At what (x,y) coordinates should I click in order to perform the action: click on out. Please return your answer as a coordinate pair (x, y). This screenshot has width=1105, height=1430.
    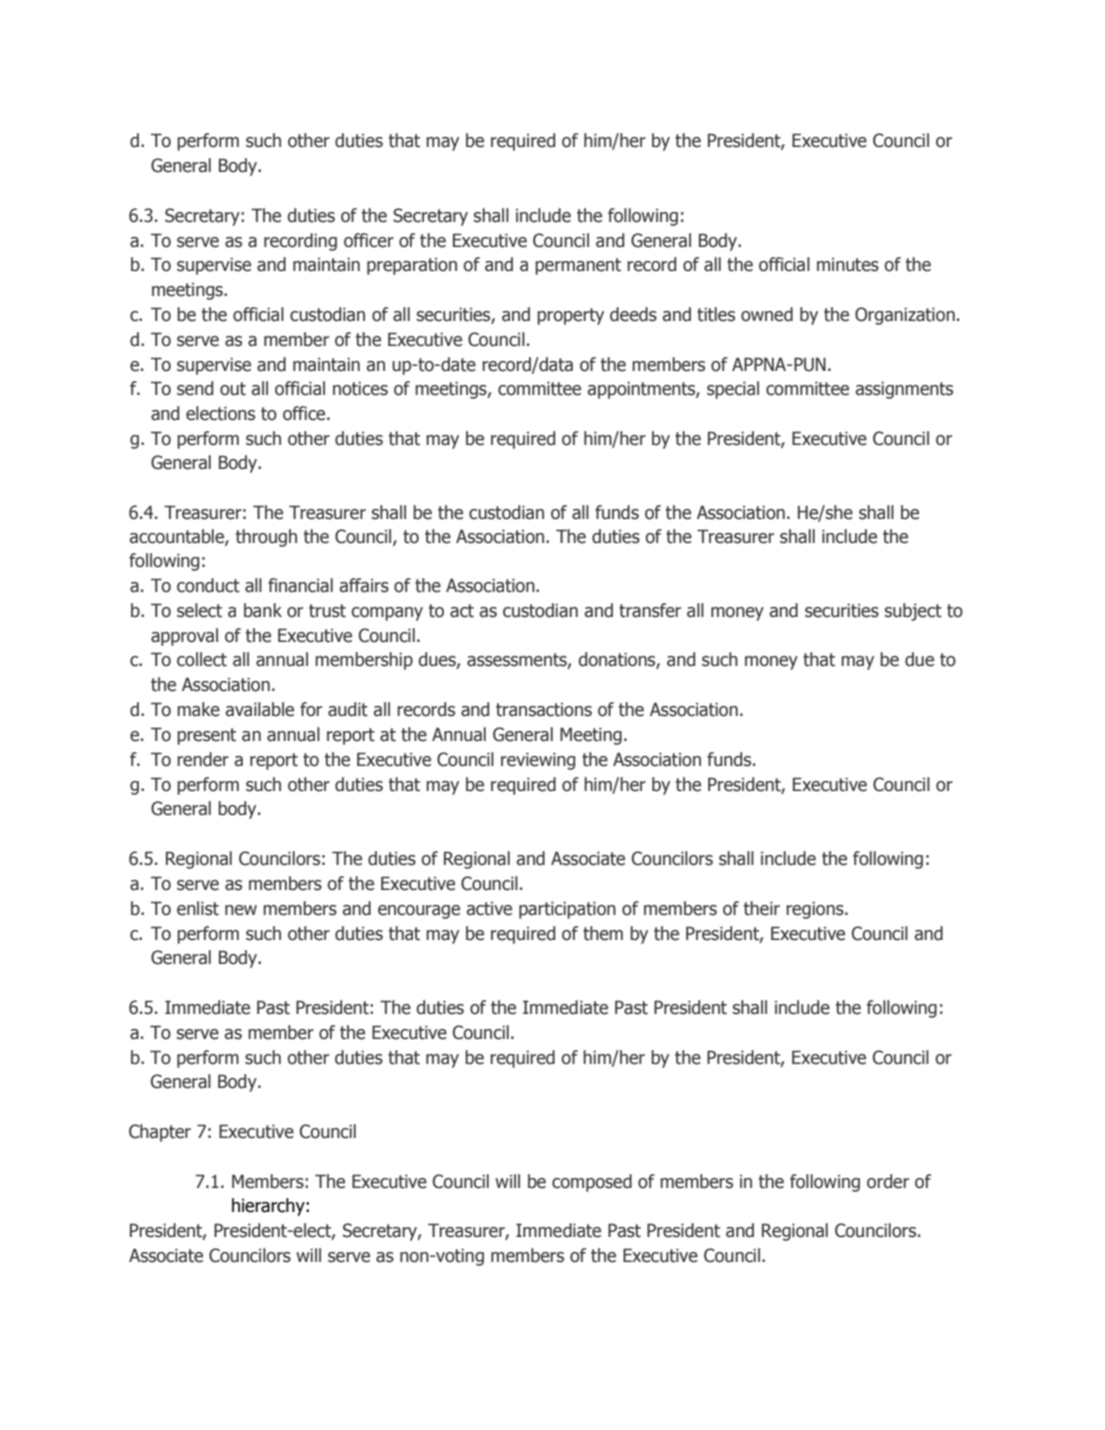
    Looking at the image, I should click on (233, 389).
